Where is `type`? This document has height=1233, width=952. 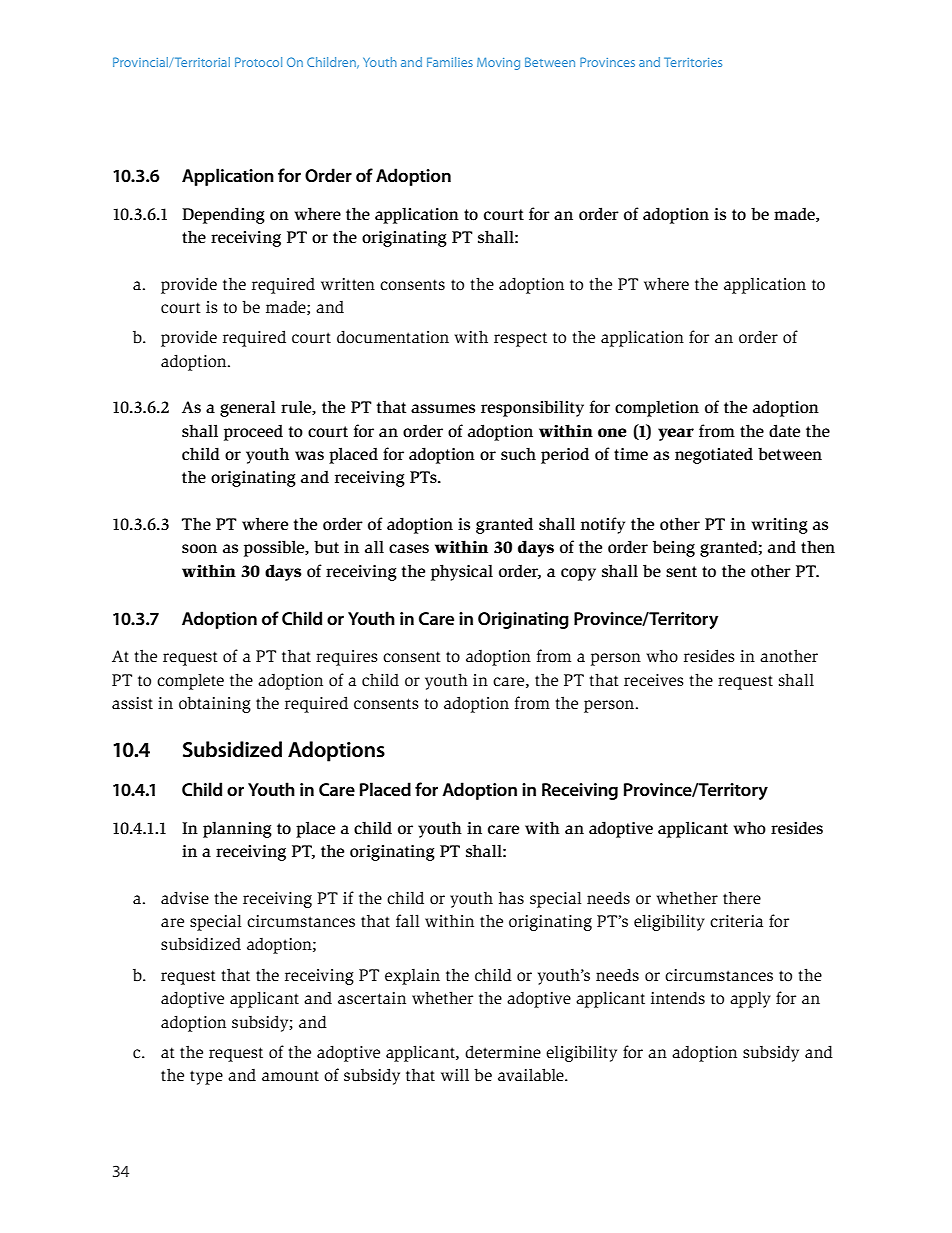 type is located at coordinates (206, 1077).
